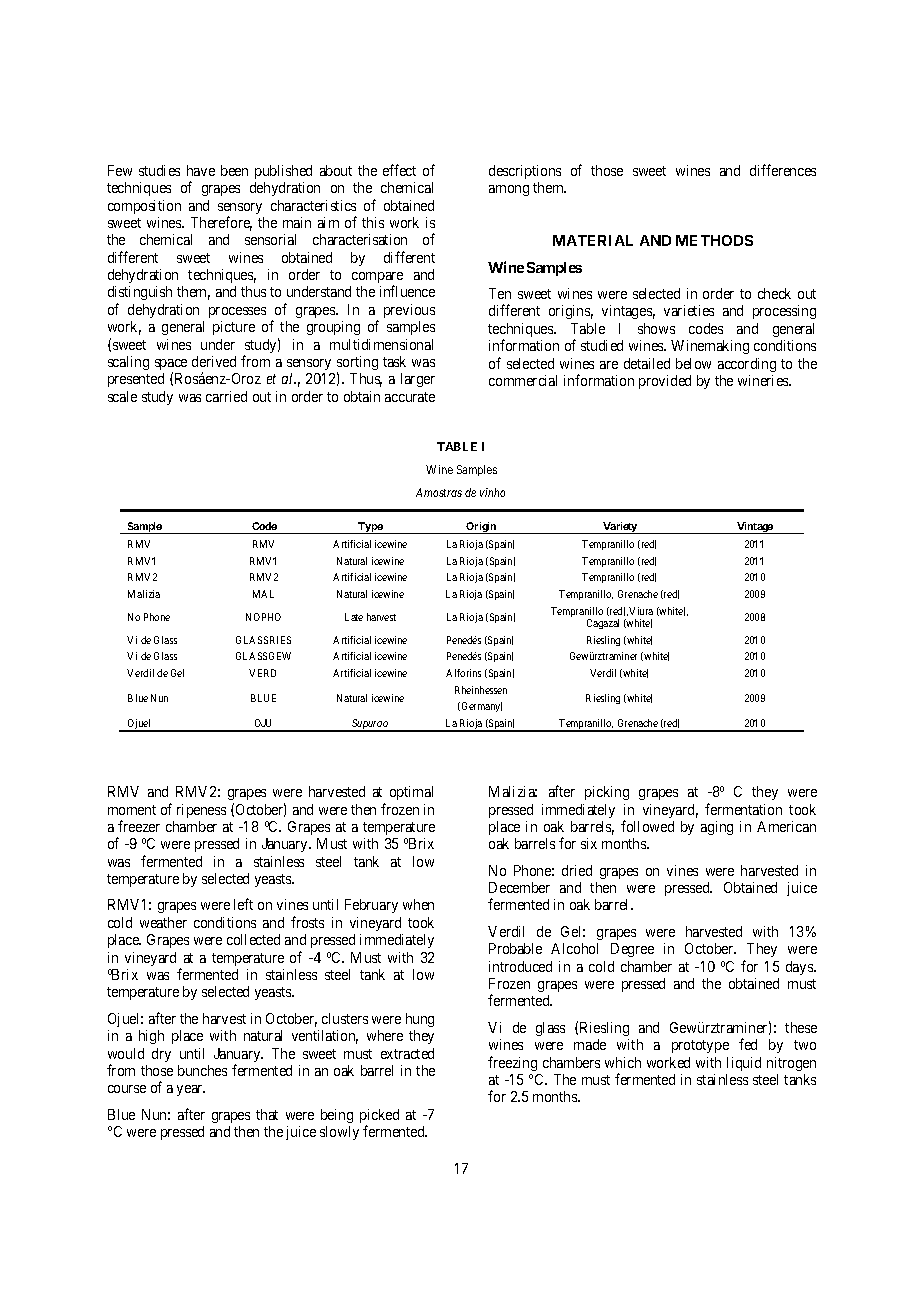  What do you see at coordinates (744, 1064) in the image?
I see `liquid` at bounding box center [744, 1064].
